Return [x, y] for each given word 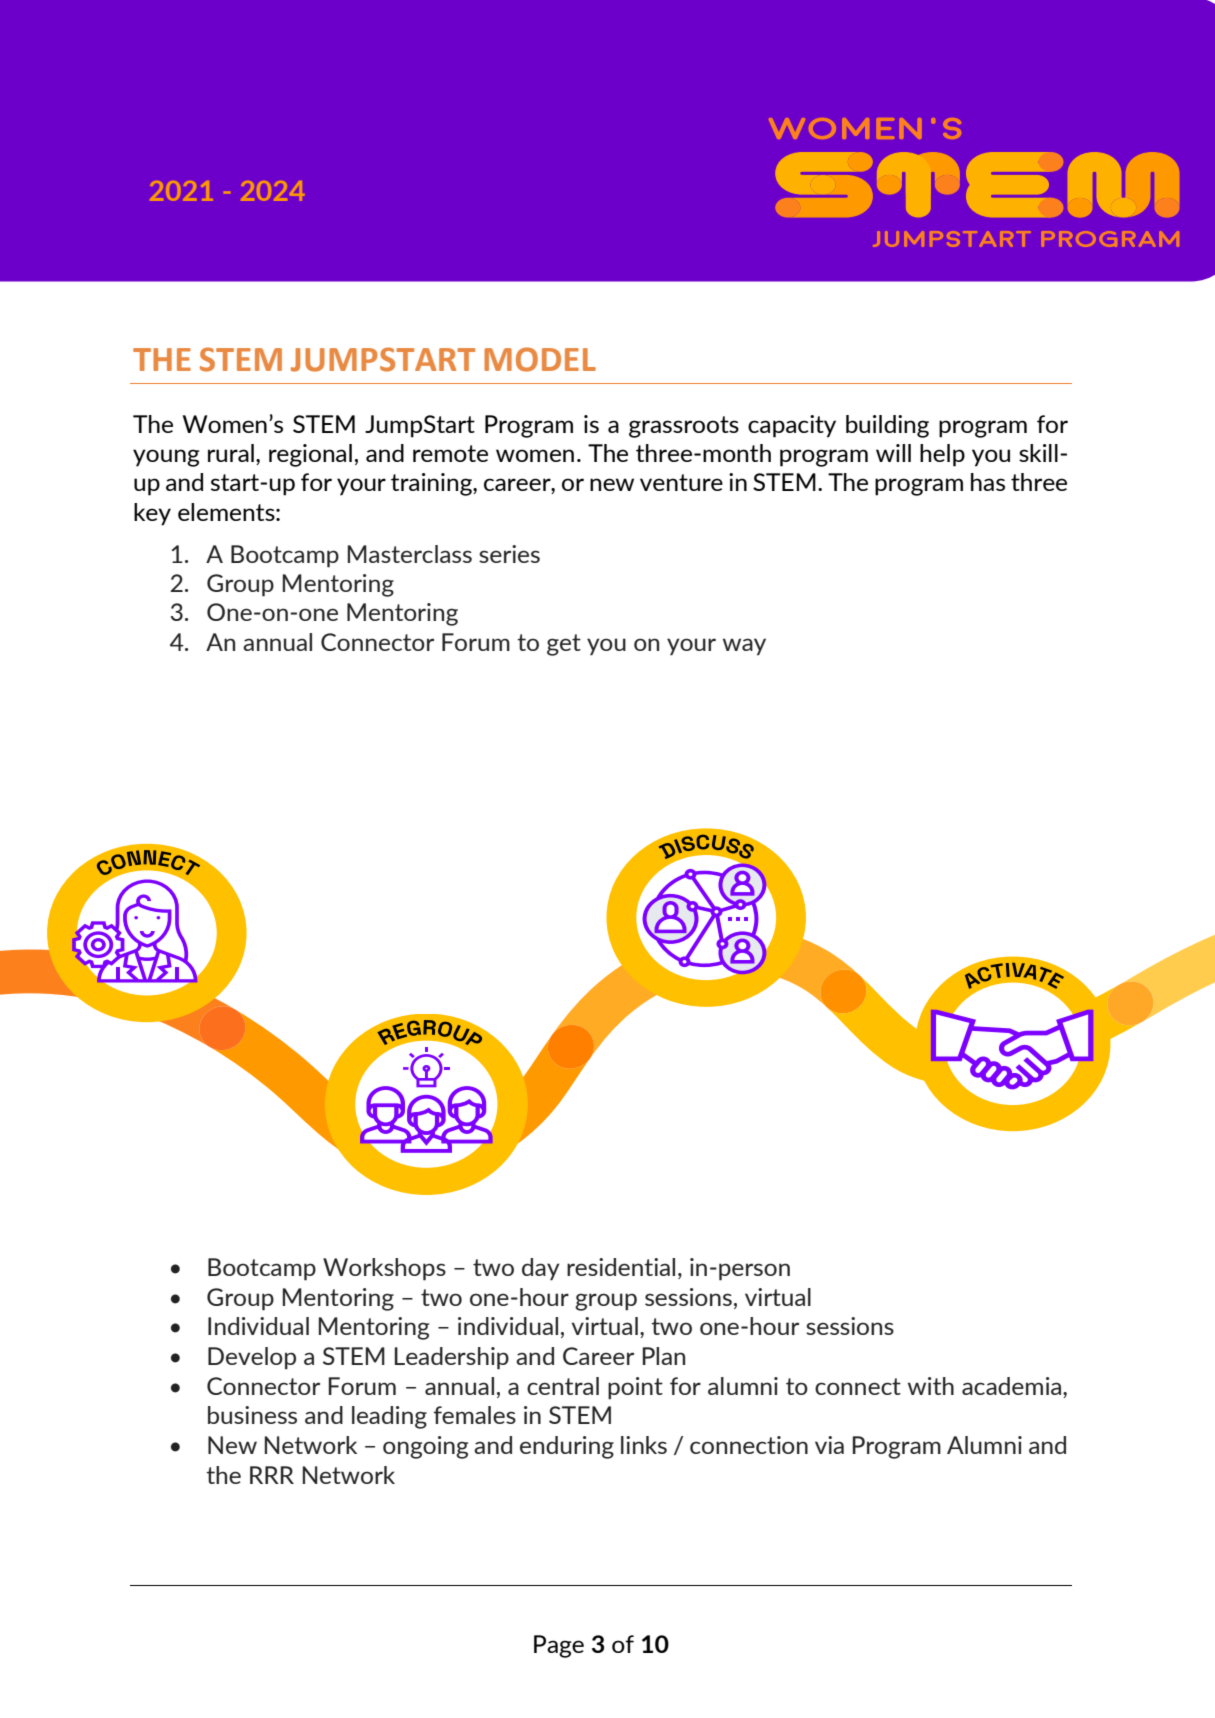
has [988, 482]
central [563, 1386]
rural [231, 453]
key [152, 514]
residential [621, 1267]
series [509, 554]
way [744, 647]
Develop [252, 1358]
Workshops [384, 1269]
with [931, 1386]
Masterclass [410, 554]
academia [1013, 1387]
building [887, 426]
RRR [272, 1475]
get [564, 645]
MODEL [540, 359]
